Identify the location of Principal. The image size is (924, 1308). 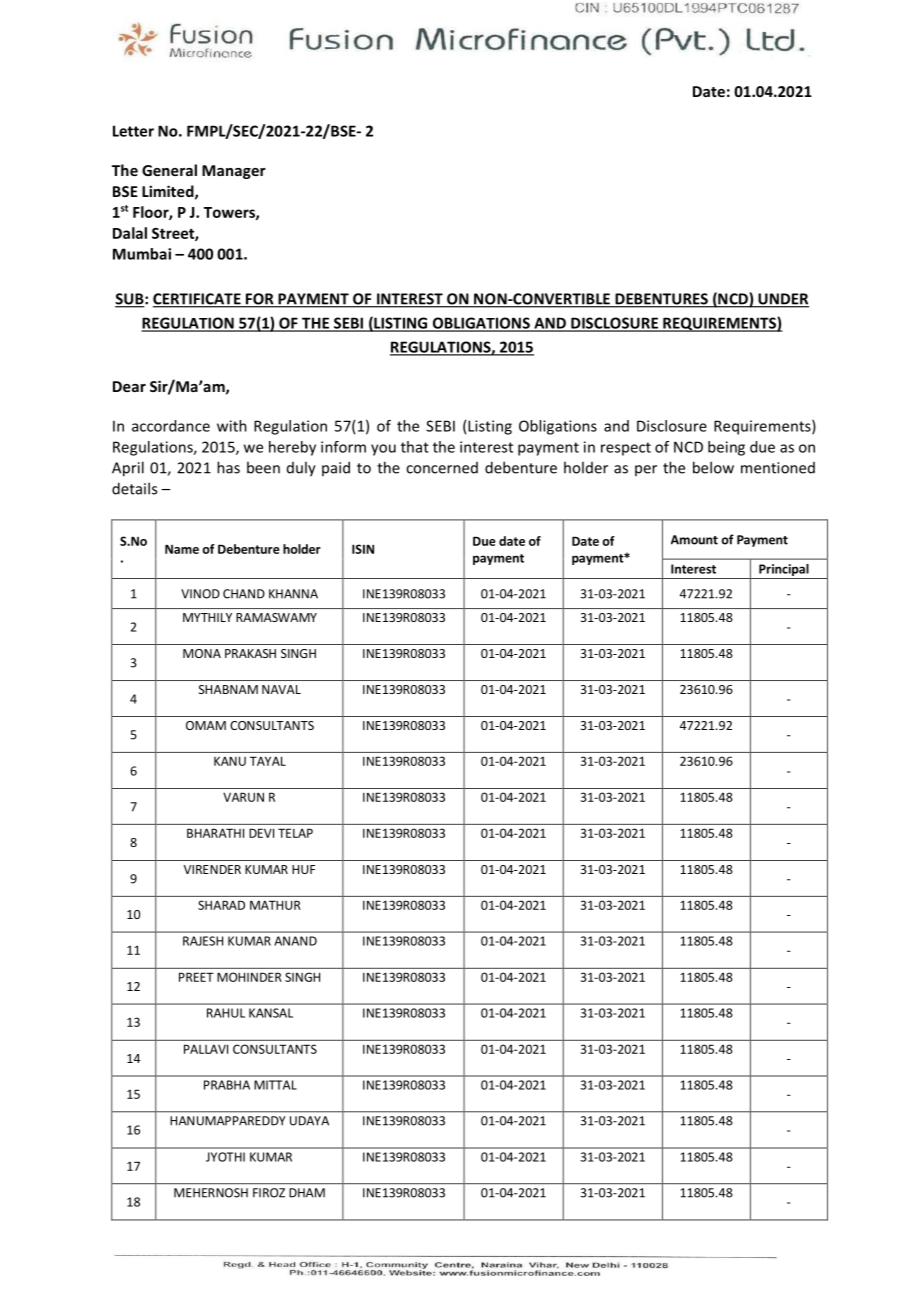
(784, 571).
